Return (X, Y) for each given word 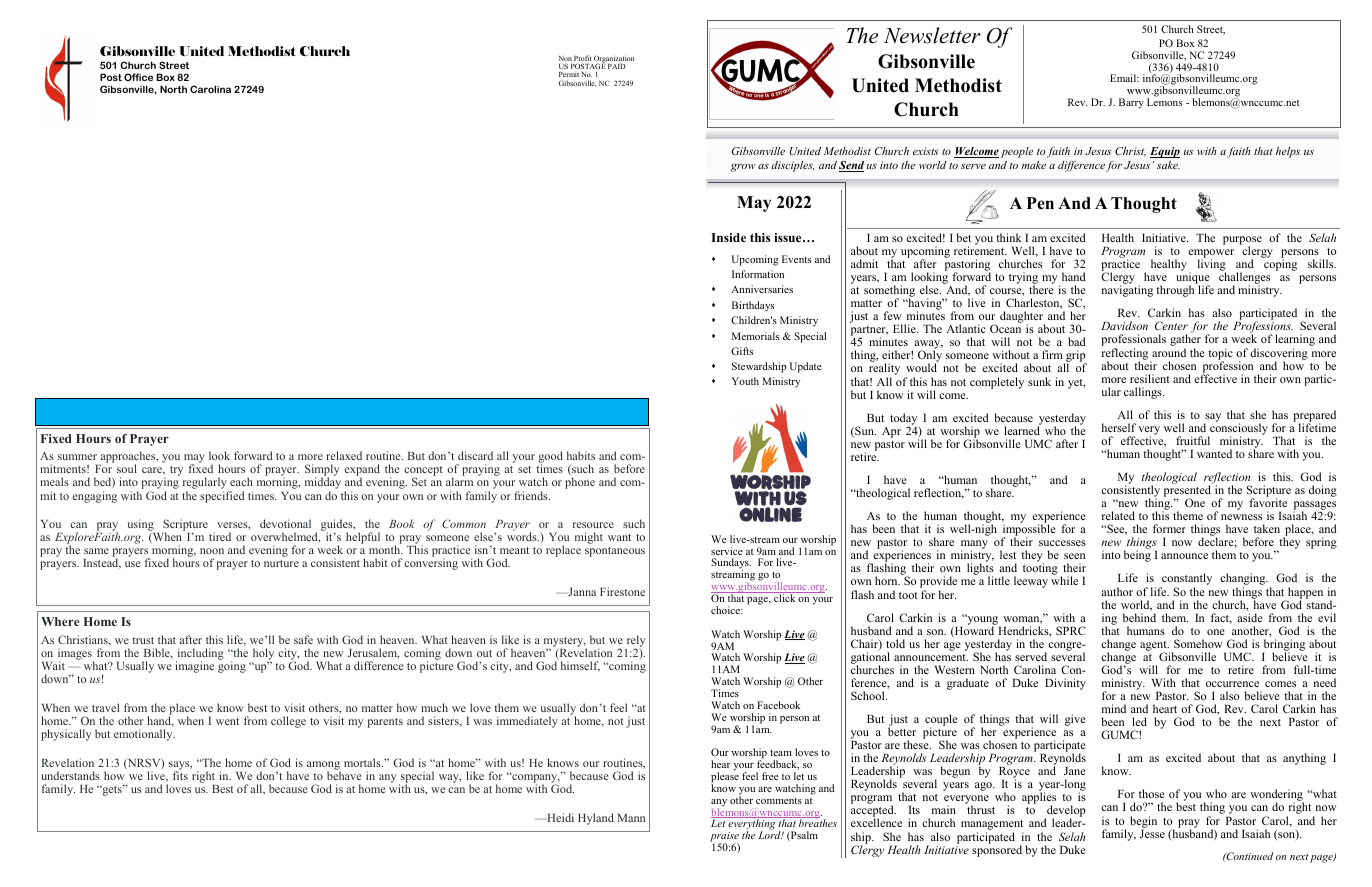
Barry (1131, 103)
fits (180, 774)
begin (1143, 822)
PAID (617, 66)
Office (138, 77)
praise (724, 838)
